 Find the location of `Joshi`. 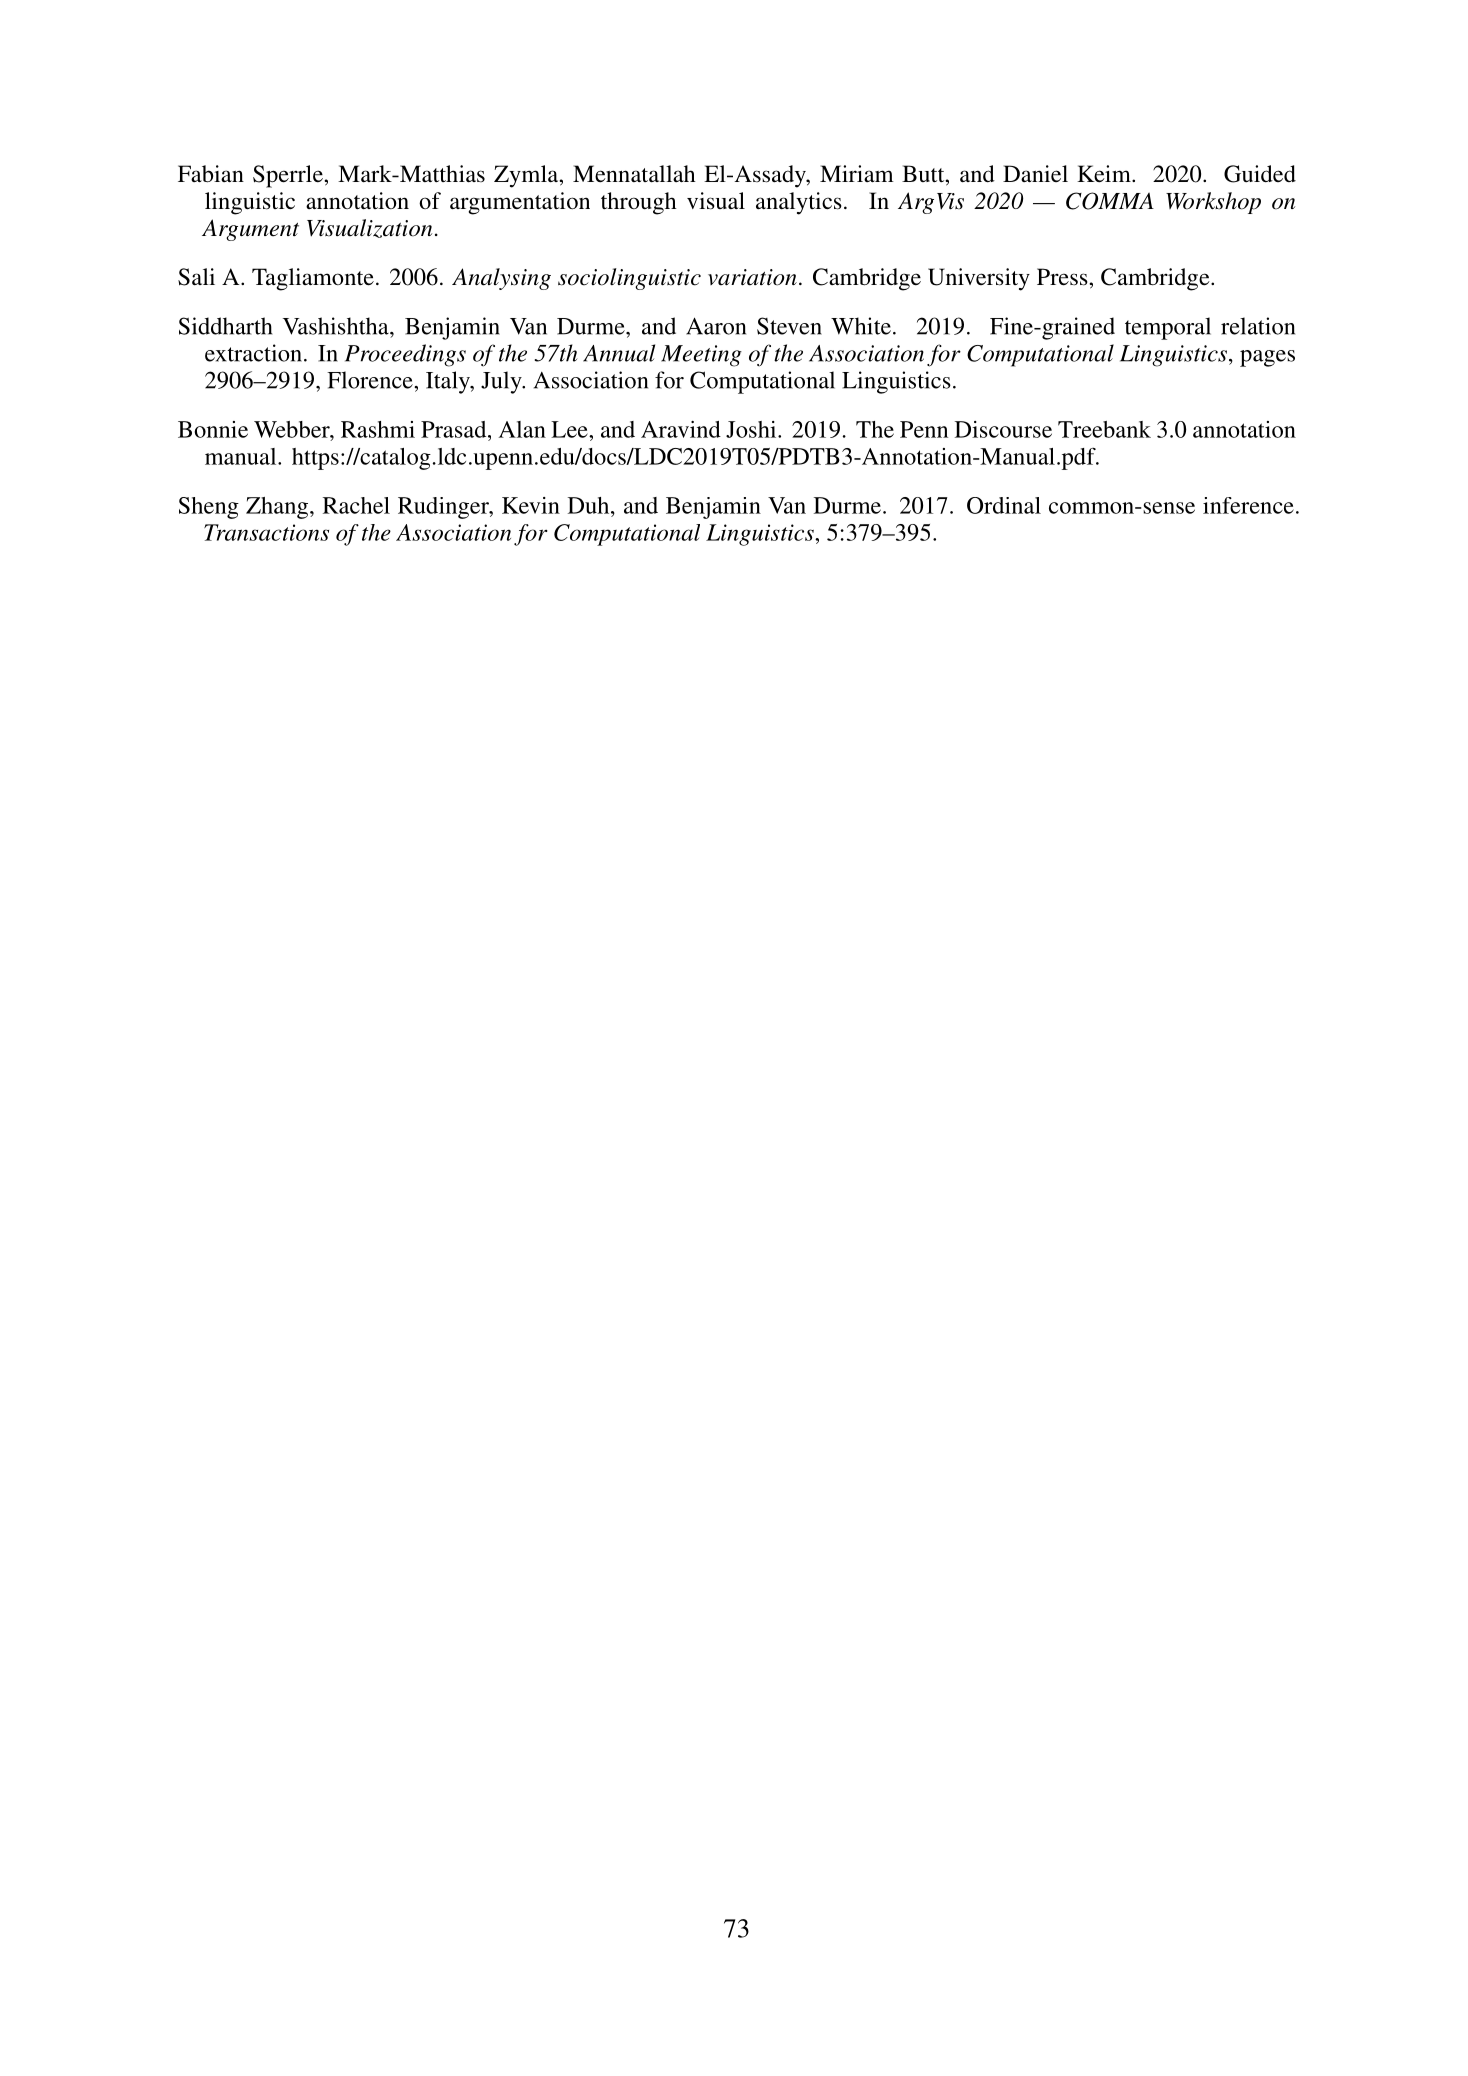

Joshi is located at coordinates (752, 429).
